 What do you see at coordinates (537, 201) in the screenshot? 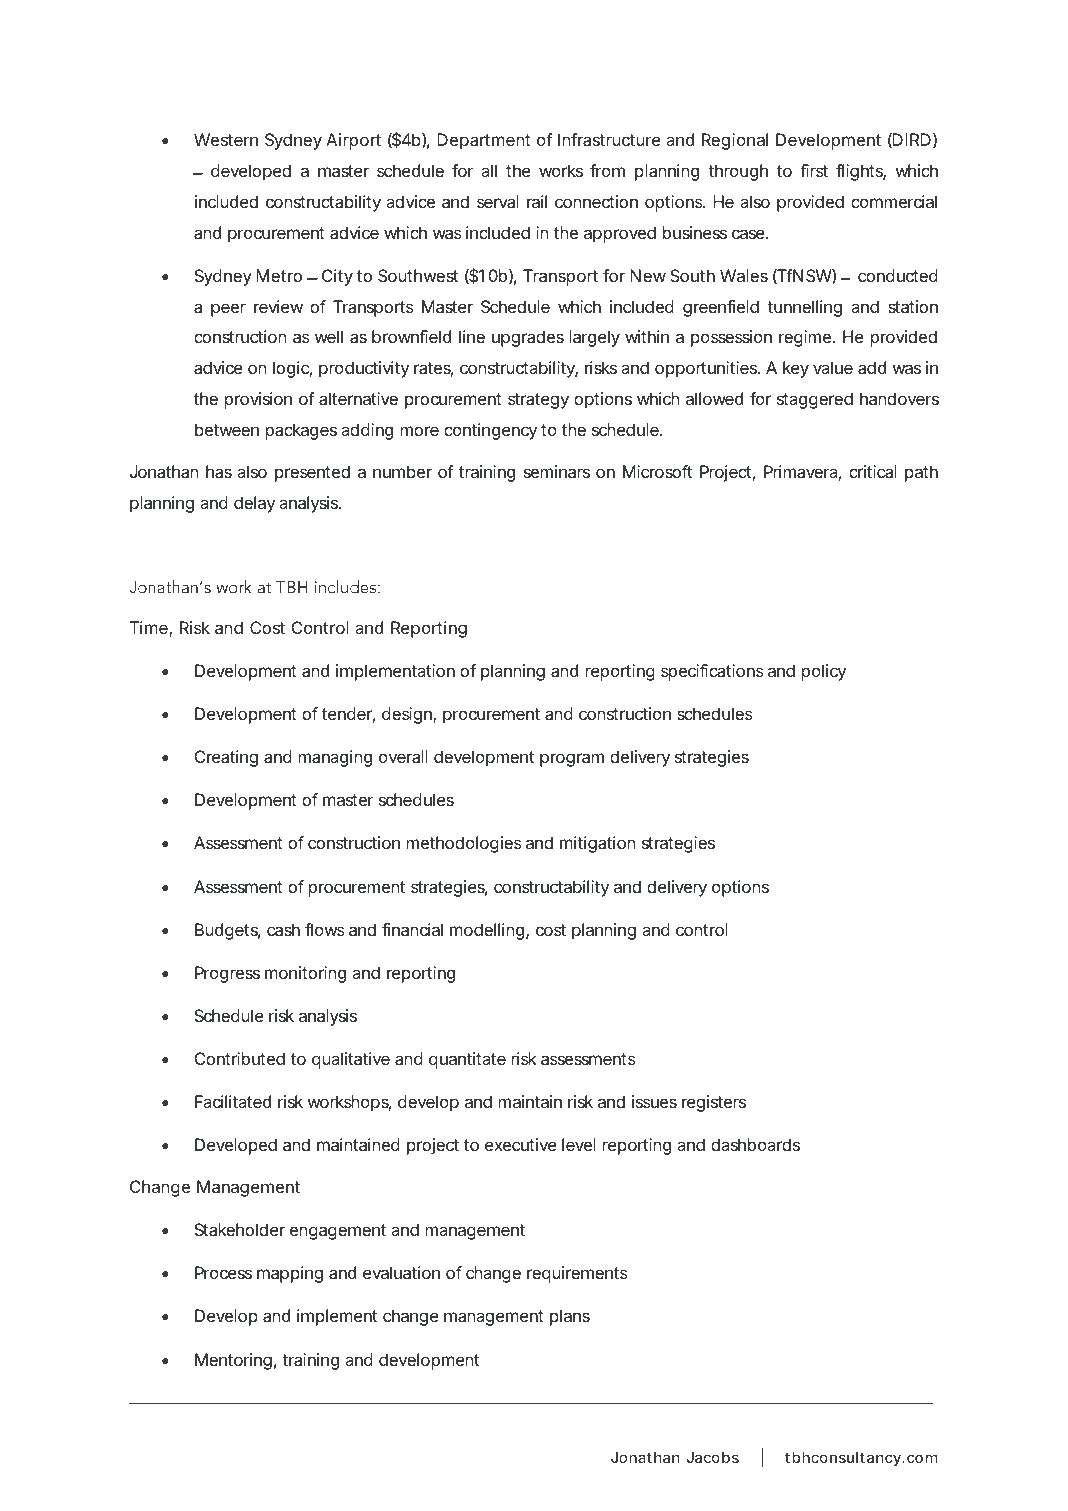
I see `rail` at bounding box center [537, 201].
